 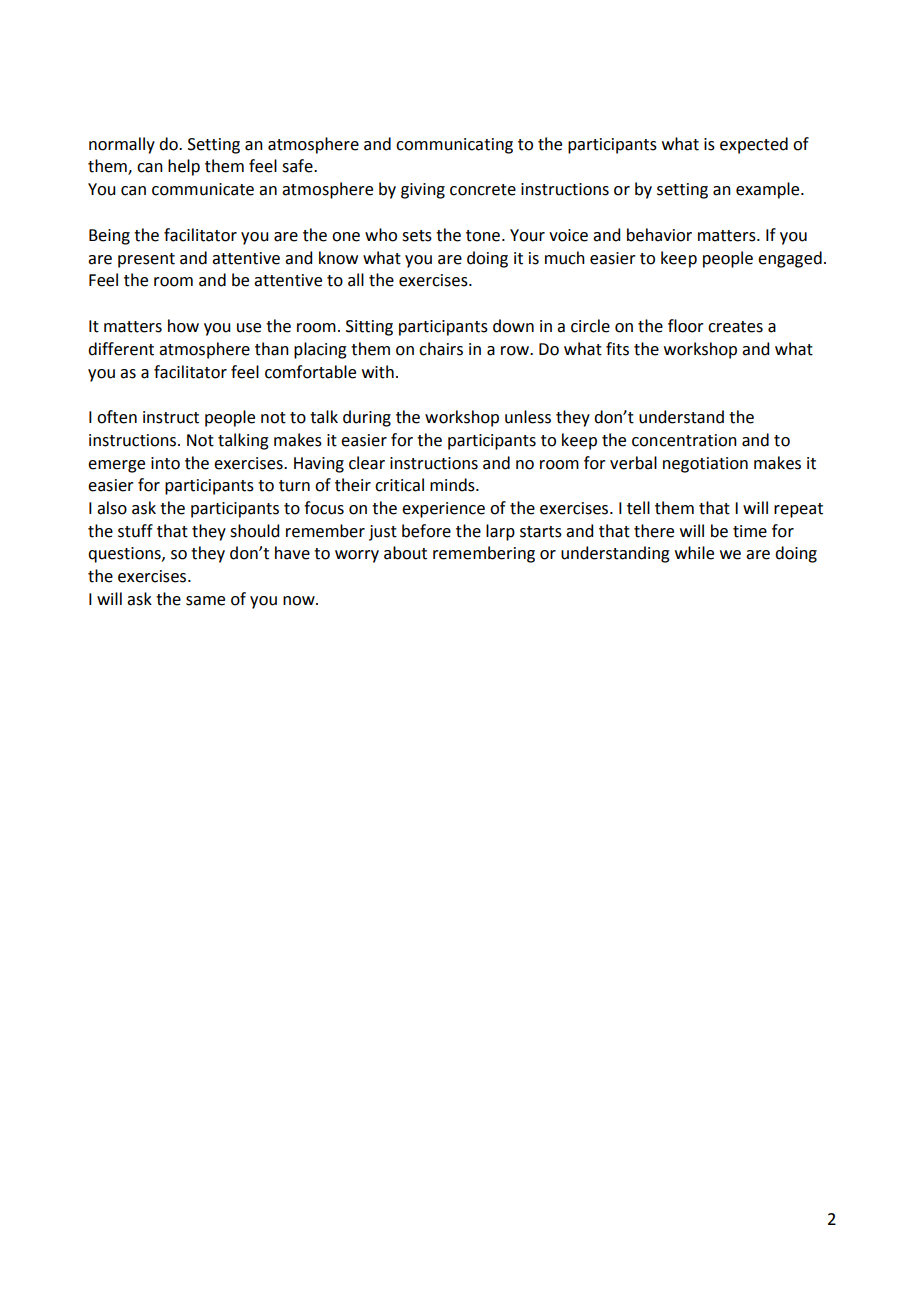 I want to click on help, so click(x=184, y=167).
